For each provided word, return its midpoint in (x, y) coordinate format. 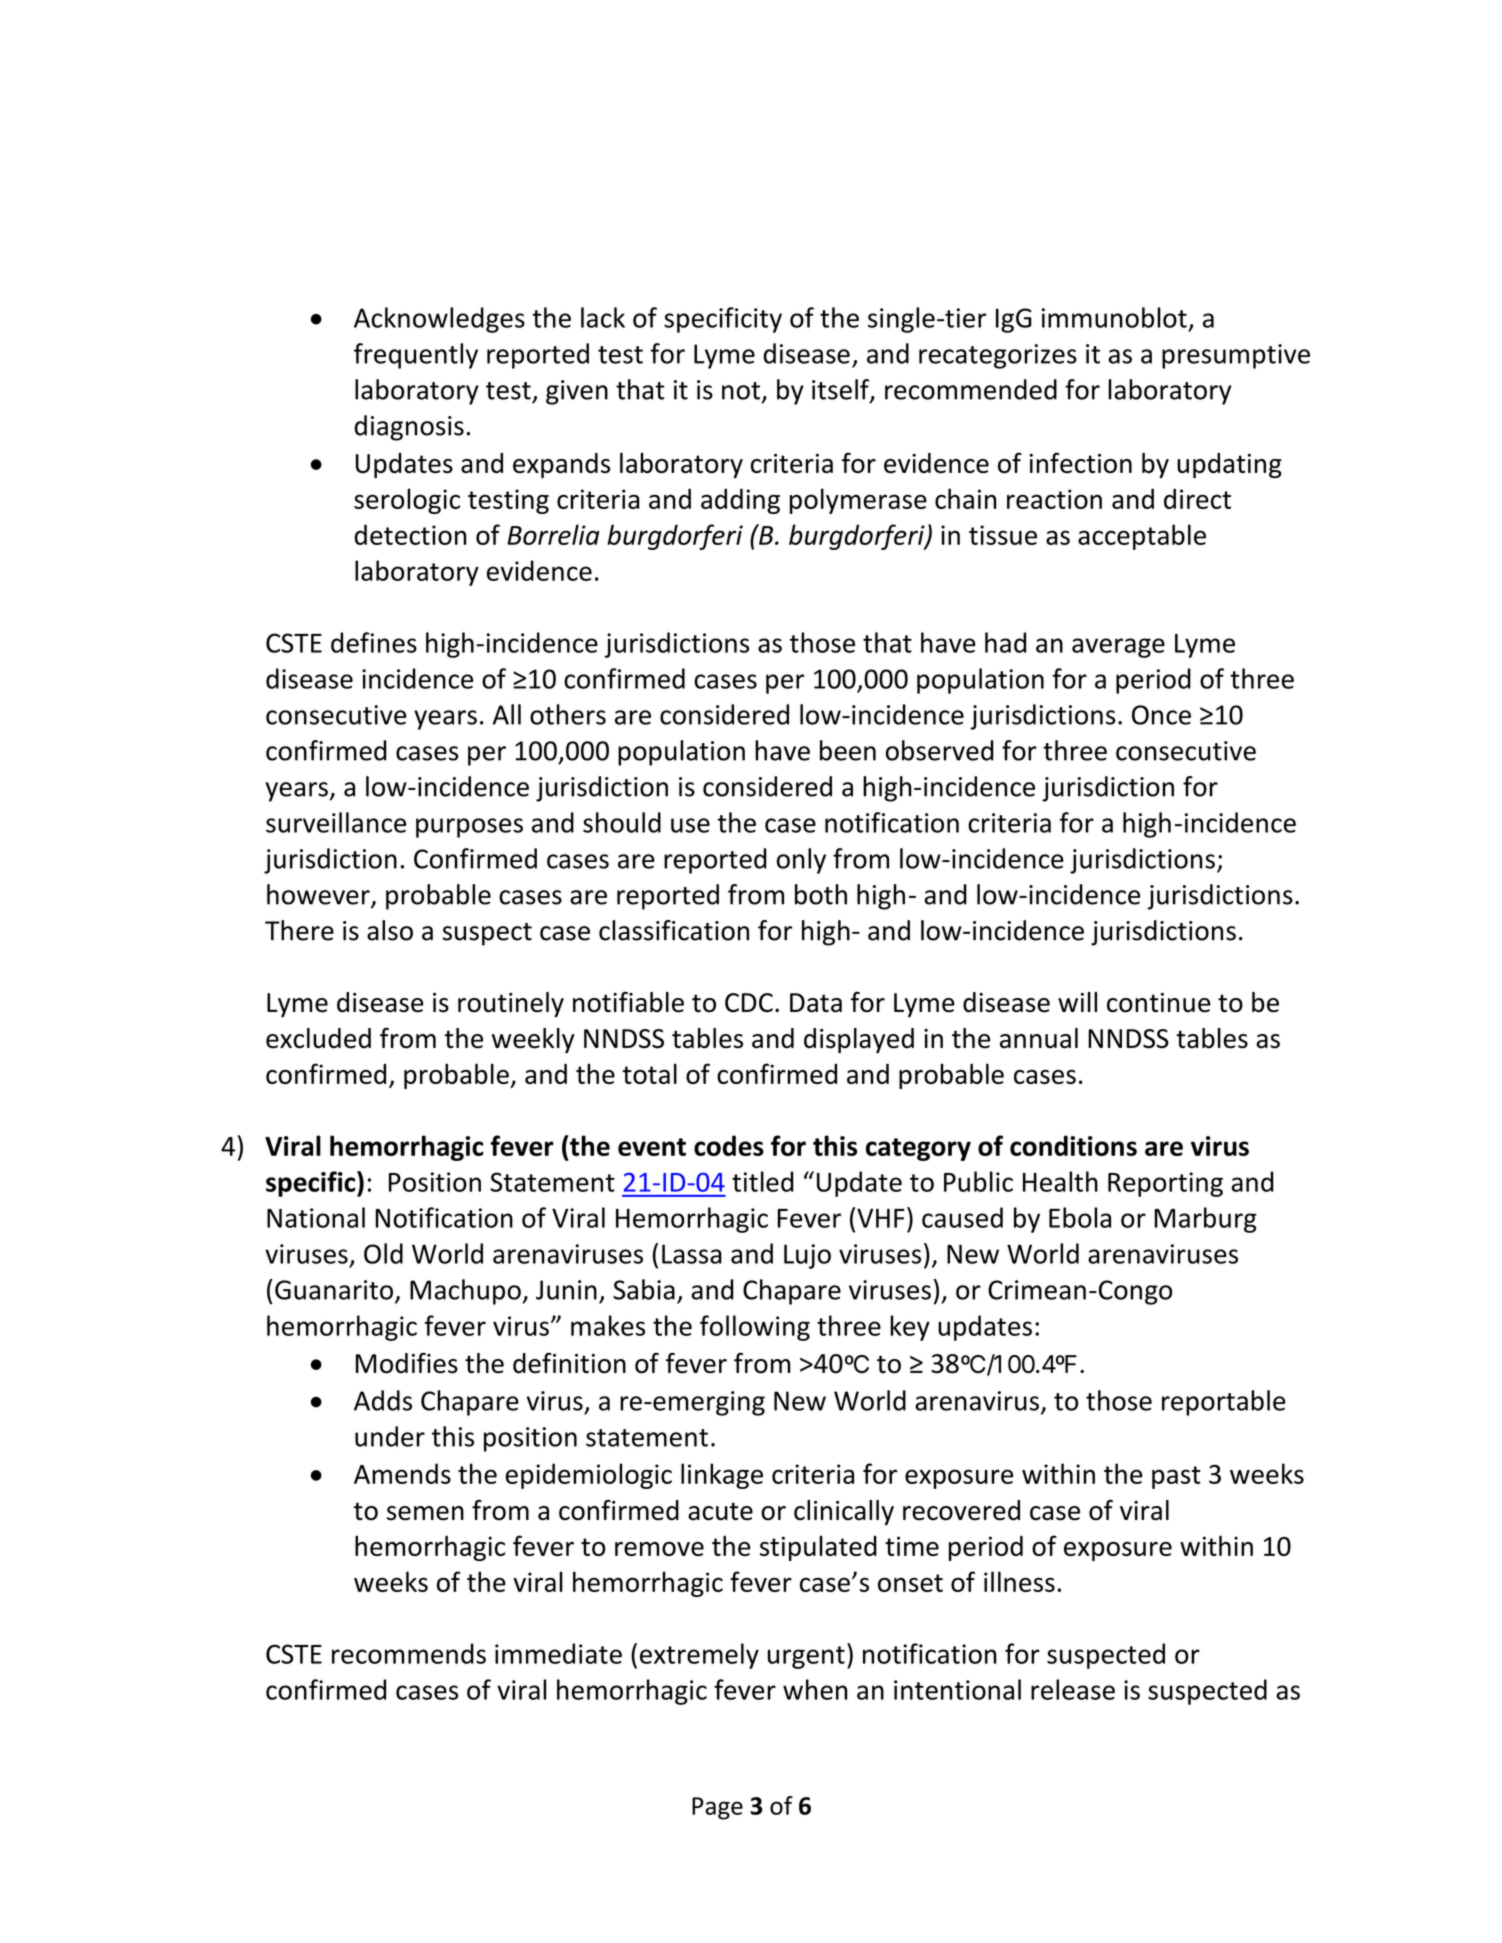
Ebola (1080, 1217)
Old (383, 1253)
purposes (469, 828)
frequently (416, 356)
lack (603, 317)
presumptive (1236, 356)
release (1073, 1689)
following (755, 1328)
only (801, 861)
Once (1161, 715)
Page (717, 1808)
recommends (409, 1653)
